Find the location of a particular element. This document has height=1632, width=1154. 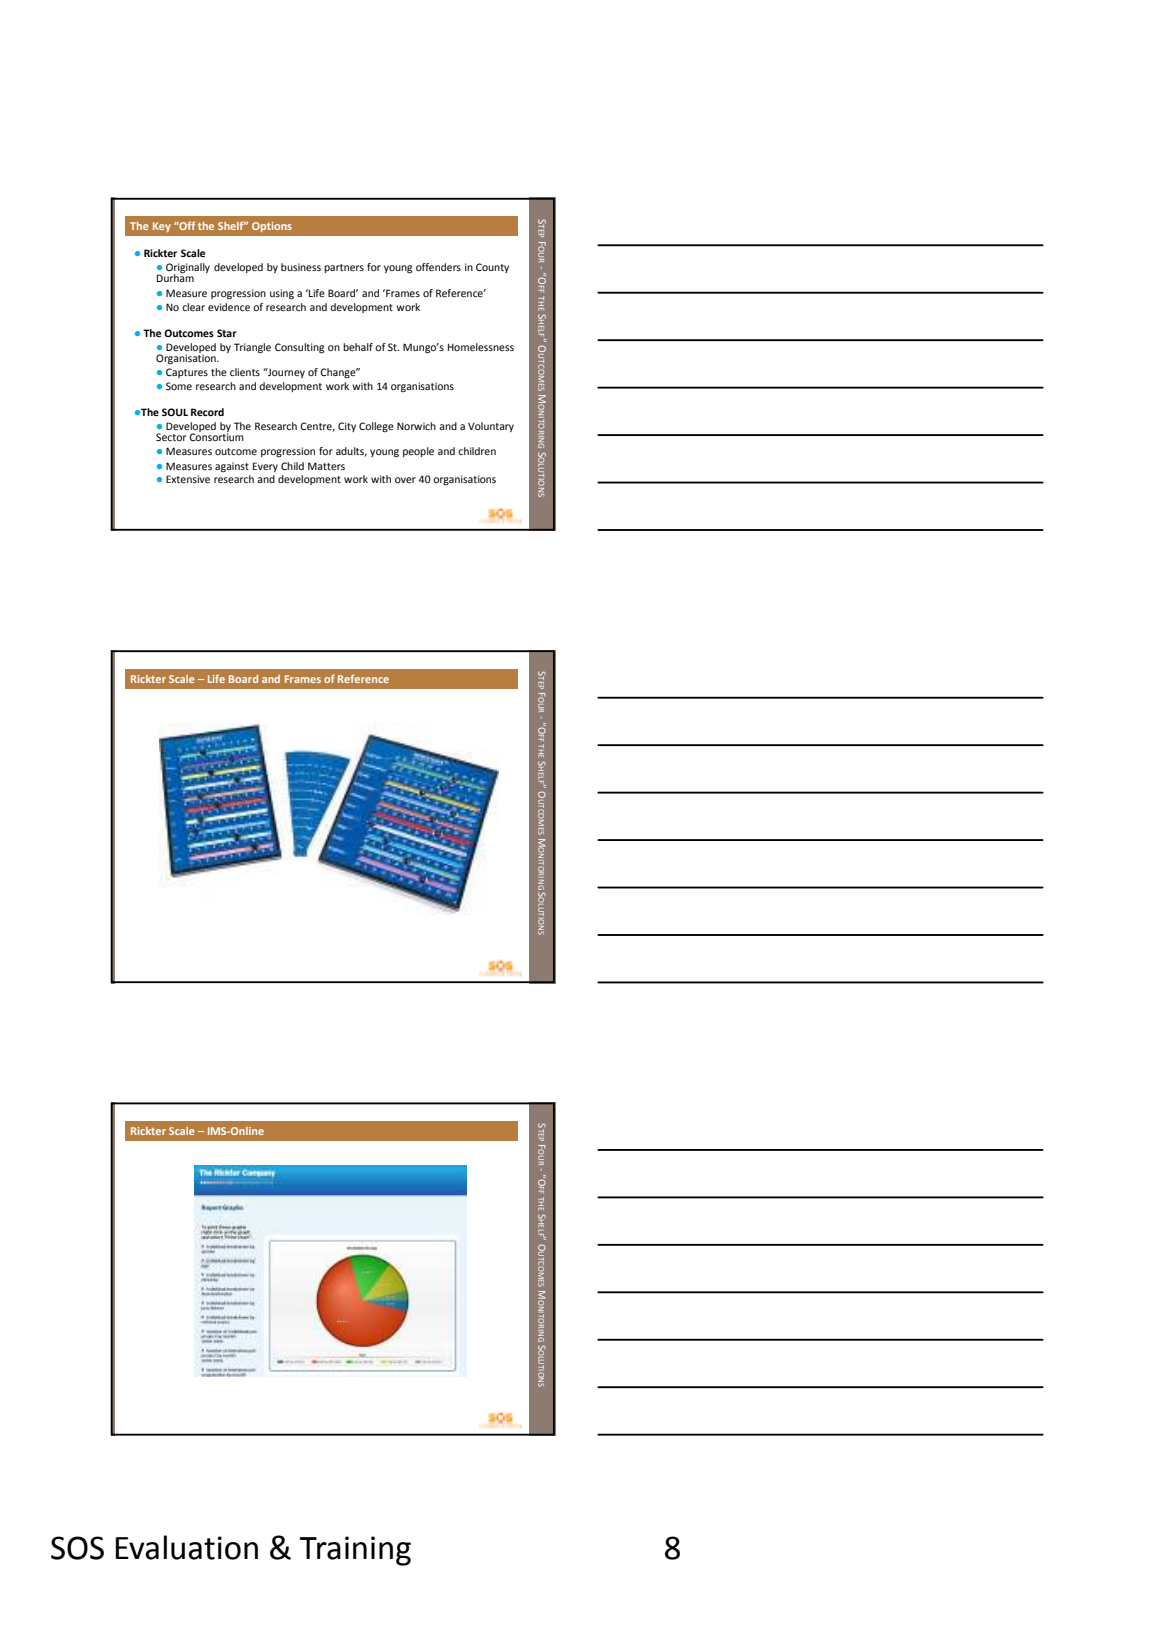

Training is located at coordinates (355, 1551).
